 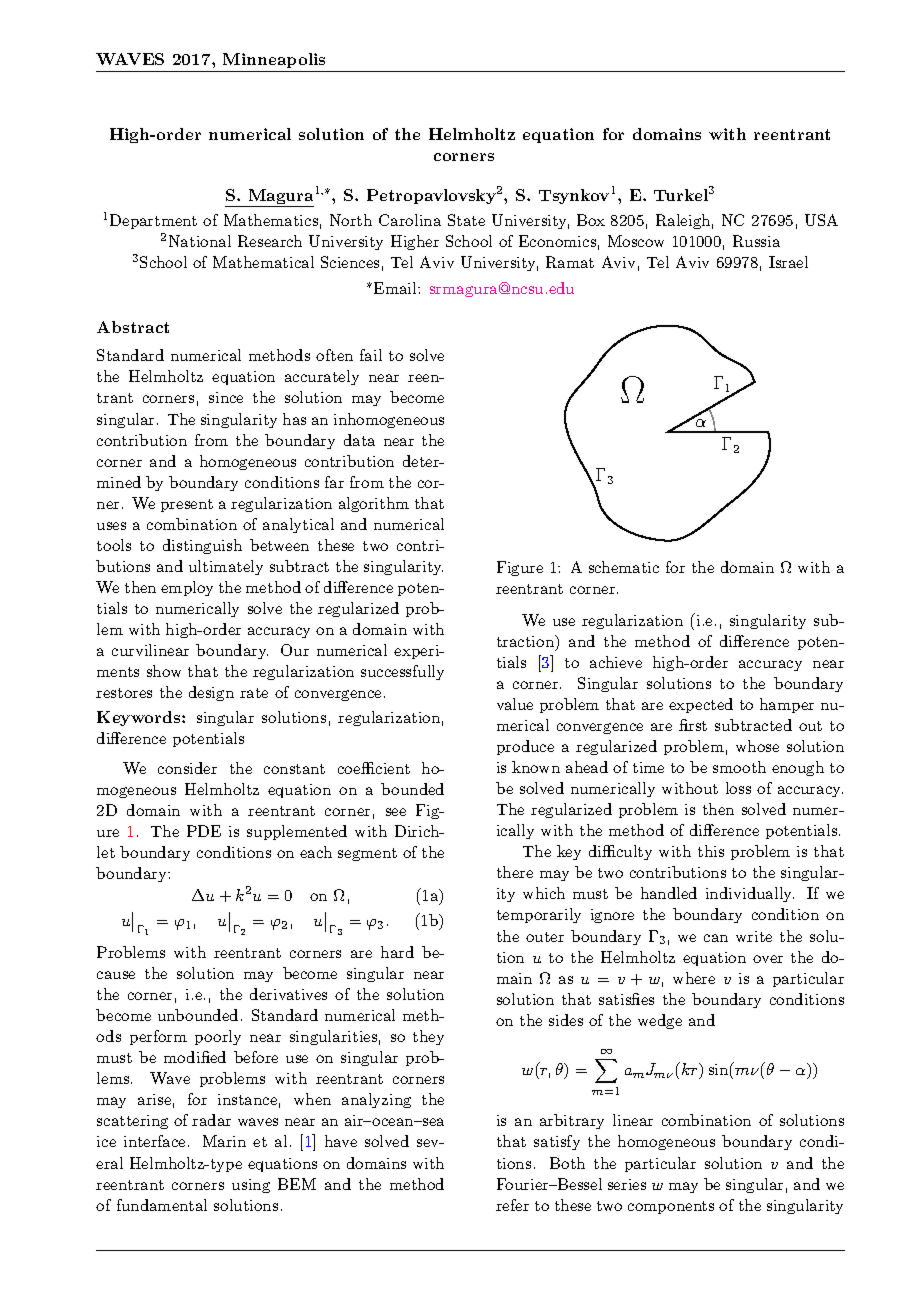 What do you see at coordinates (204, 831) in the image?
I see `PDE` at bounding box center [204, 831].
